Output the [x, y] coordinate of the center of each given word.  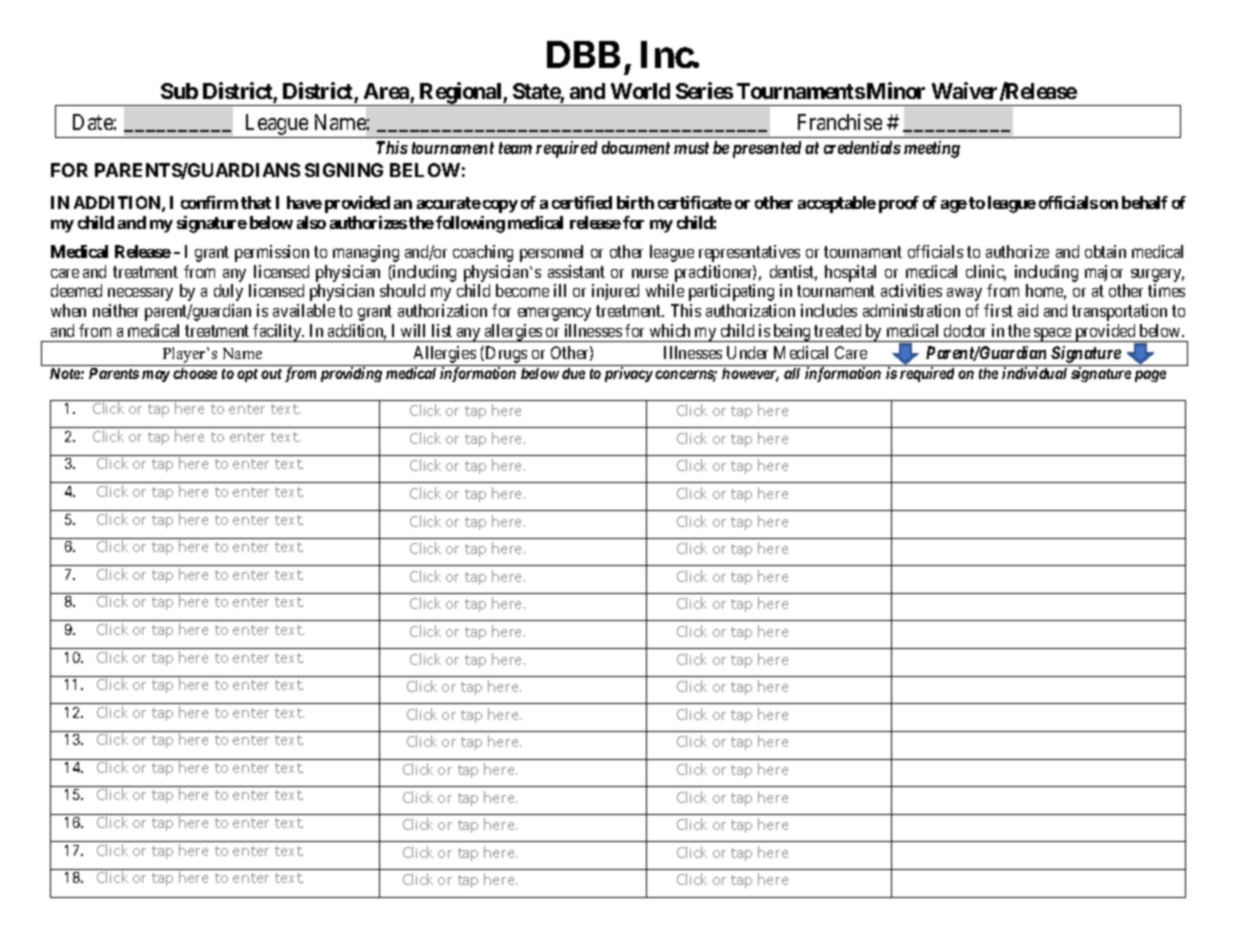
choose [195, 373]
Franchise [840, 122]
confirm [209, 202]
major [1104, 273]
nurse [650, 273]
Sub [179, 91]
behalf [1145, 202]
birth [635, 202]
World [640, 91]
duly [228, 292]
